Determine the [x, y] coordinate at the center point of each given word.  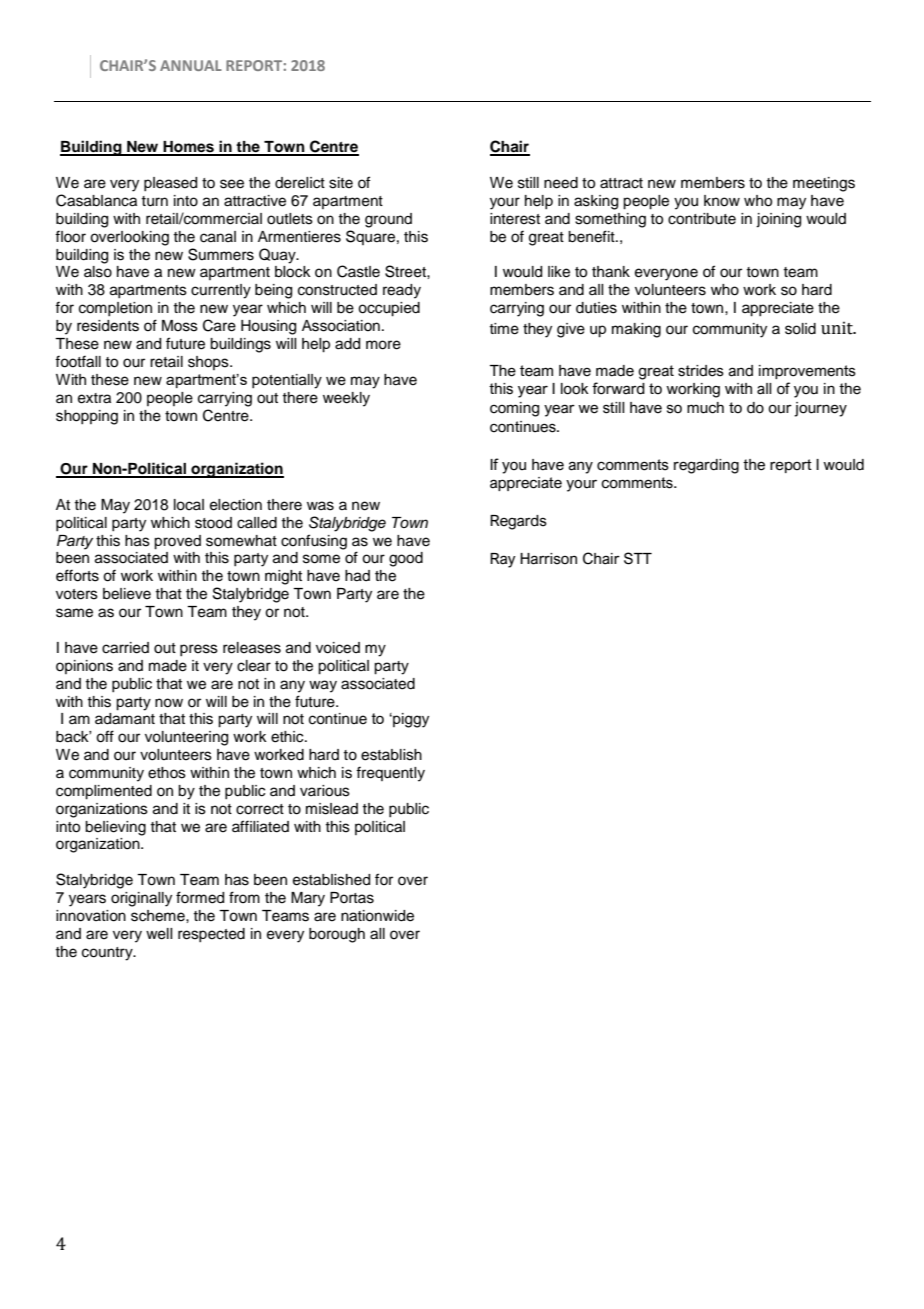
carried [125, 648]
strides [701, 371]
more [383, 345]
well [159, 934]
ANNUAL [191, 65]
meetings [824, 184]
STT [638, 558]
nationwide [377, 916]
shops [209, 363]
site [341, 183]
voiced [338, 648]
